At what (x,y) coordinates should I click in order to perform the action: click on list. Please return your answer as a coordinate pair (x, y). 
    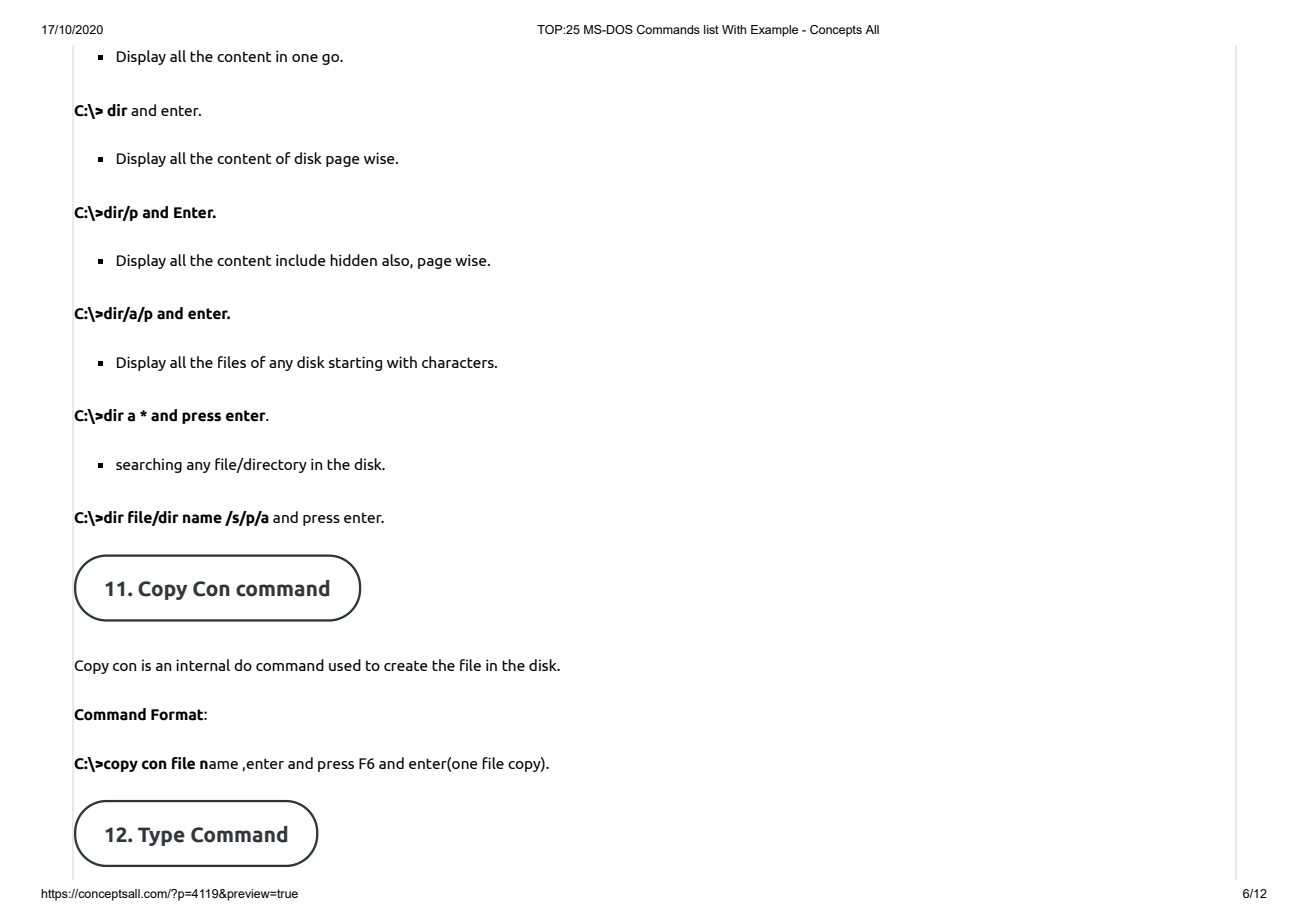
    Looking at the image, I should click on (711, 29).
